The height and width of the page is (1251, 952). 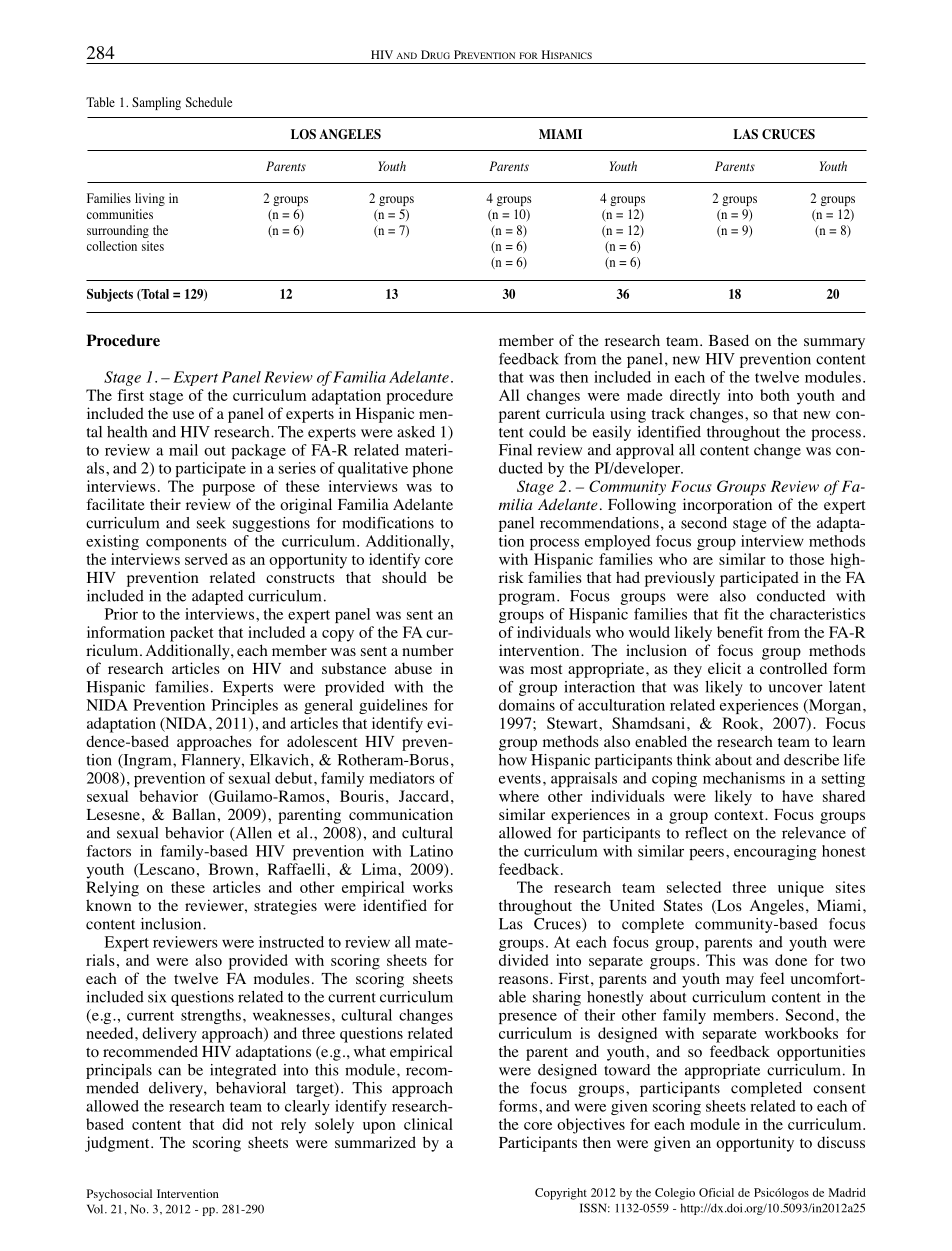 I want to click on works, so click(x=433, y=887).
